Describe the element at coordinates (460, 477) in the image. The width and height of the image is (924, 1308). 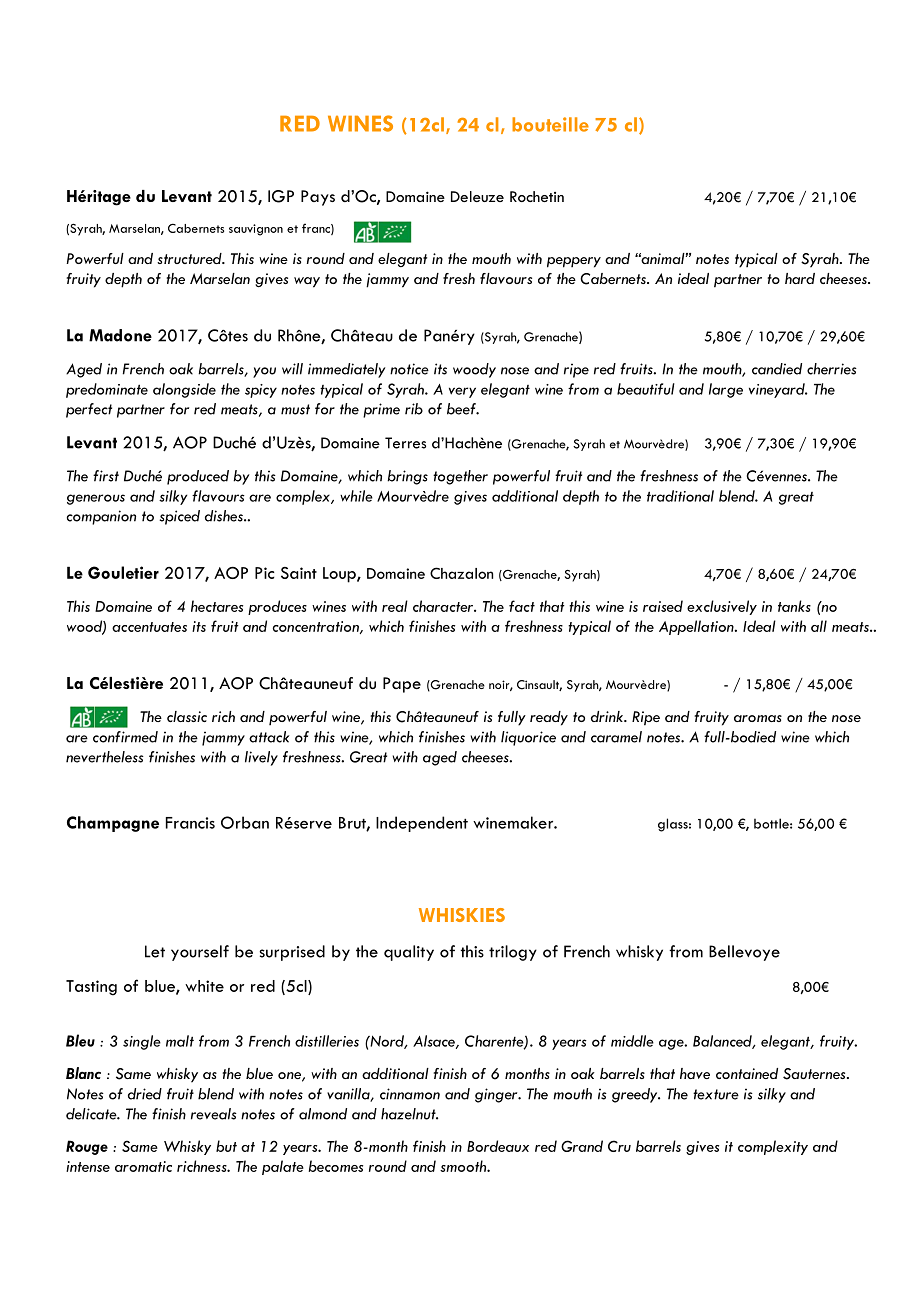
I see `together` at that location.
